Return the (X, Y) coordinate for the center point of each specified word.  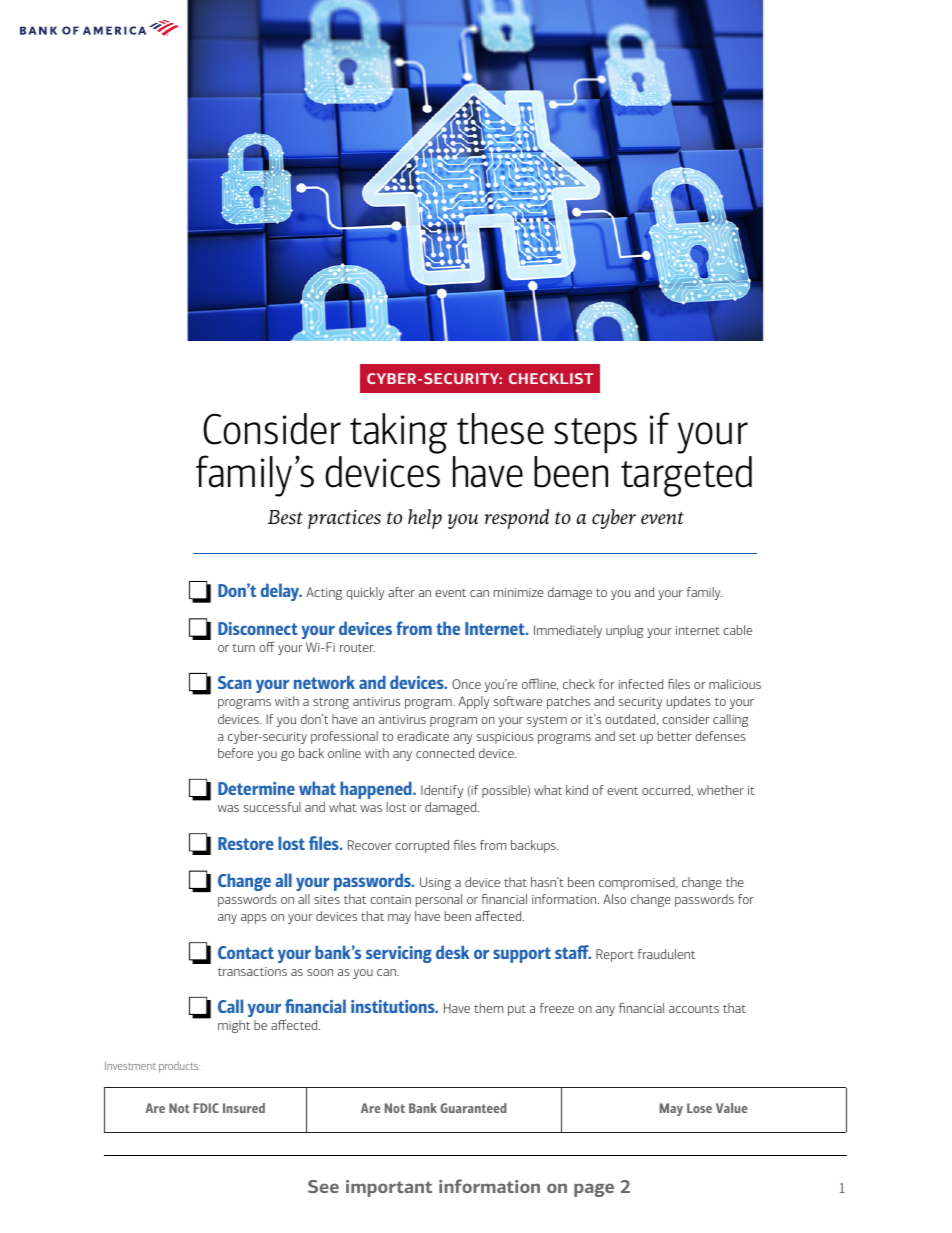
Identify (442, 791)
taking (398, 433)
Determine (256, 788)
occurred (667, 790)
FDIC (206, 1108)
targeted (686, 476)
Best (285, 517)
